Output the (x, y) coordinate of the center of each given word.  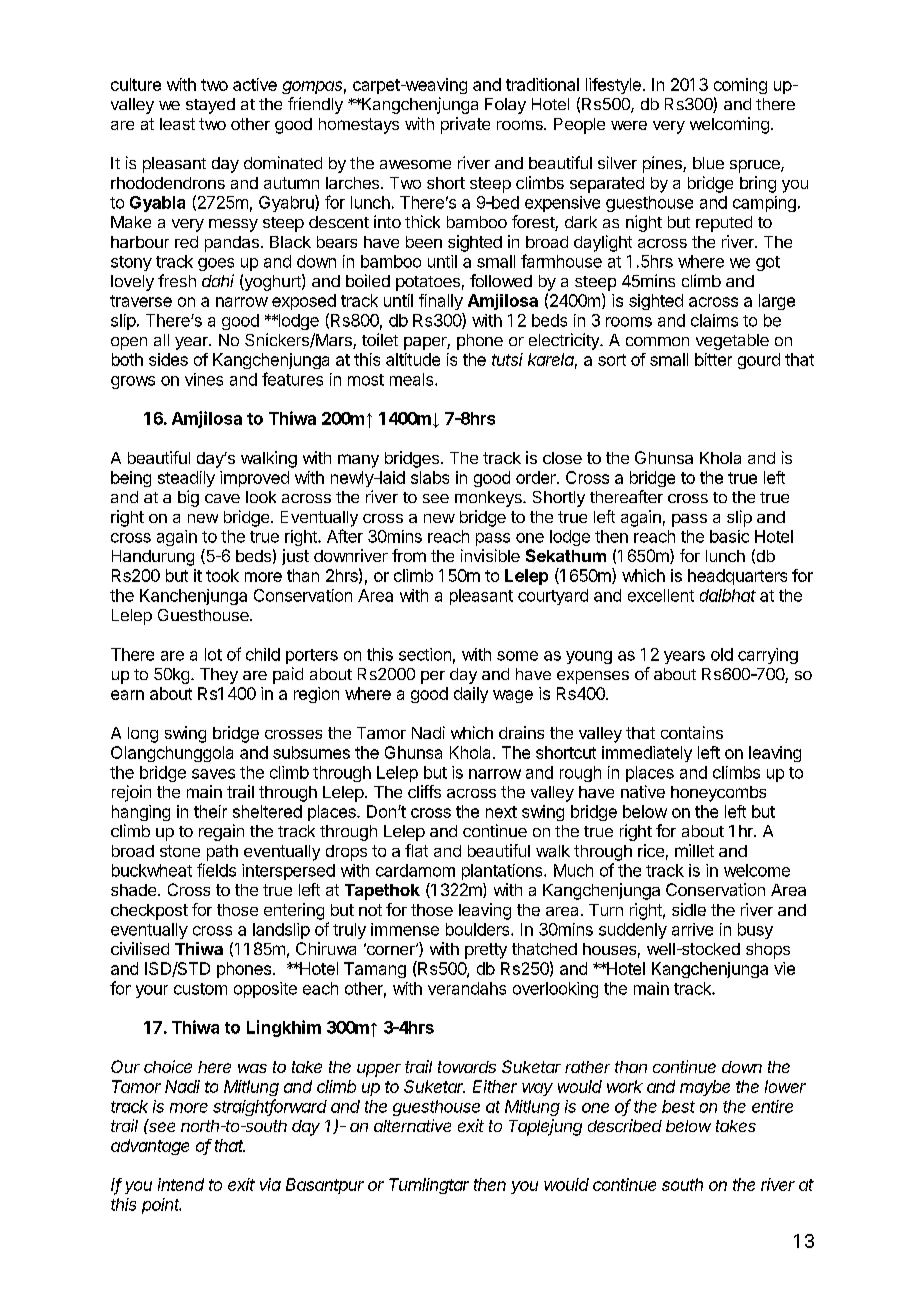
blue (708, 163)
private (465, 125)
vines (204, 379)
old (722, 654)
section (425, 654)
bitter (713, 359)
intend (181, 1184)
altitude (413, 359)
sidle (689, 909)
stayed (210, 106)
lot (213, 654)
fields (216, 870)
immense (405, 929)
